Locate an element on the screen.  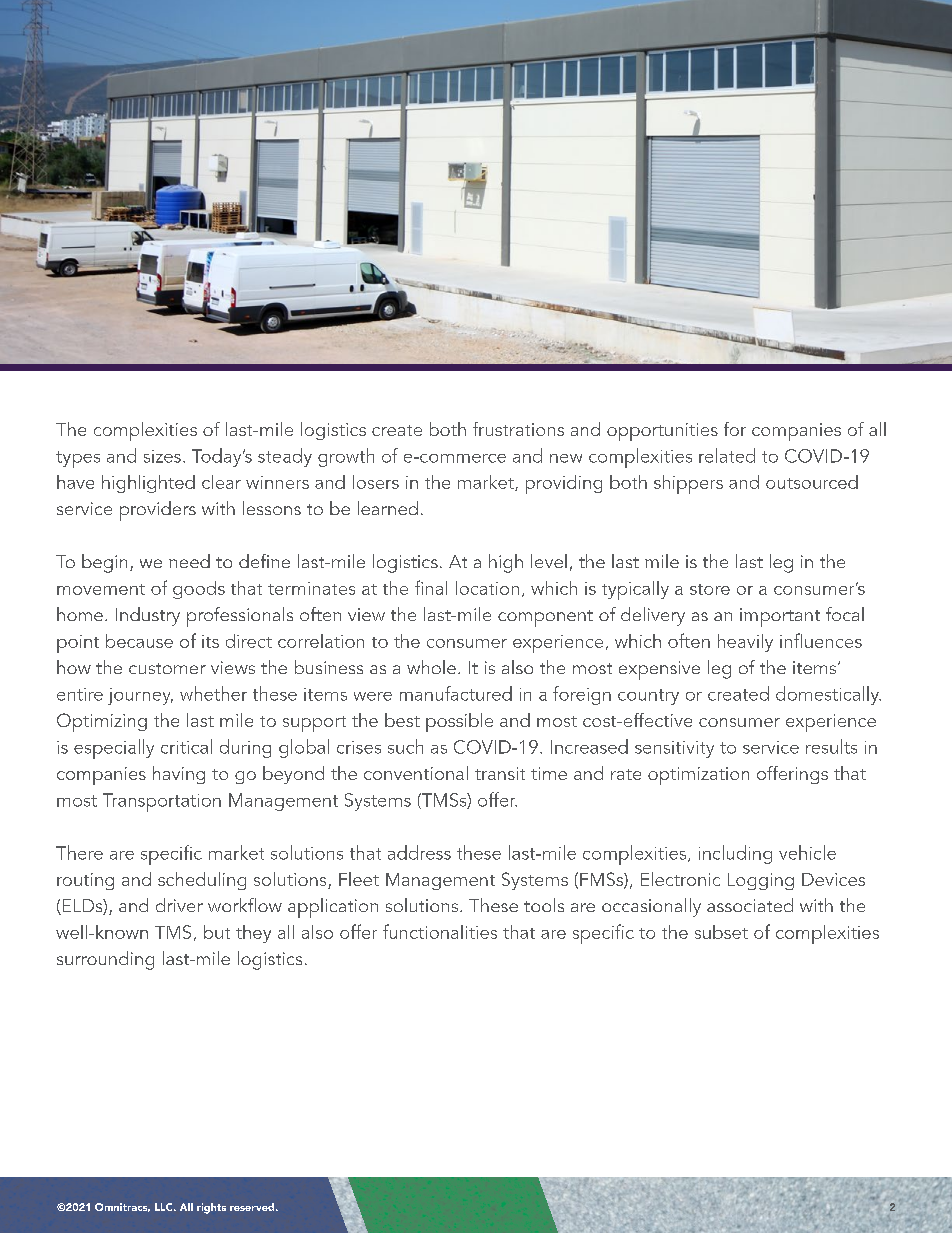
related is located at coordinates (727, 455).
